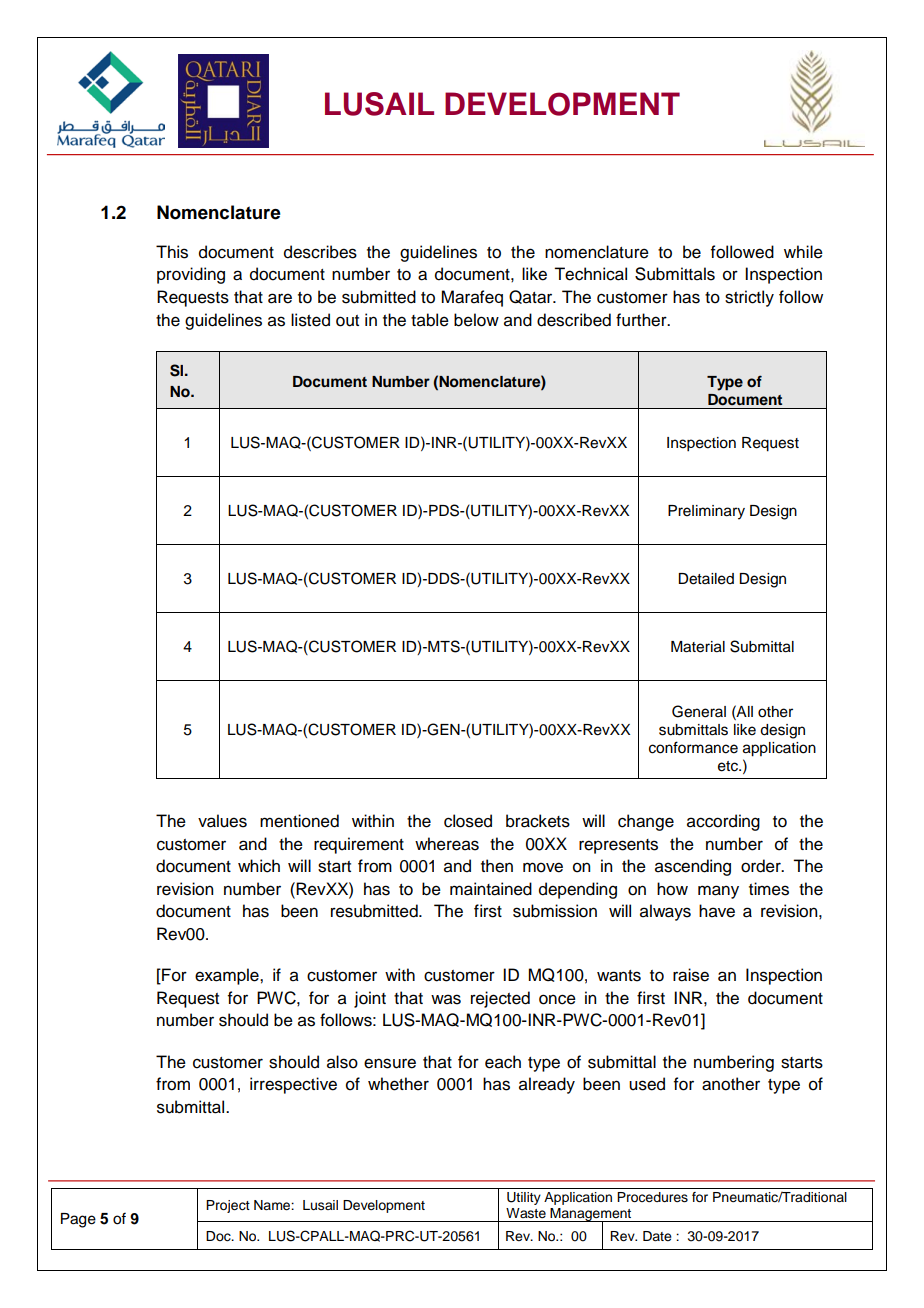 Image resolution: width=924 pixels, height=1308 pixels. Describe the element at coordinates (259, 866) in the screenshot. I see `which` at that location.
